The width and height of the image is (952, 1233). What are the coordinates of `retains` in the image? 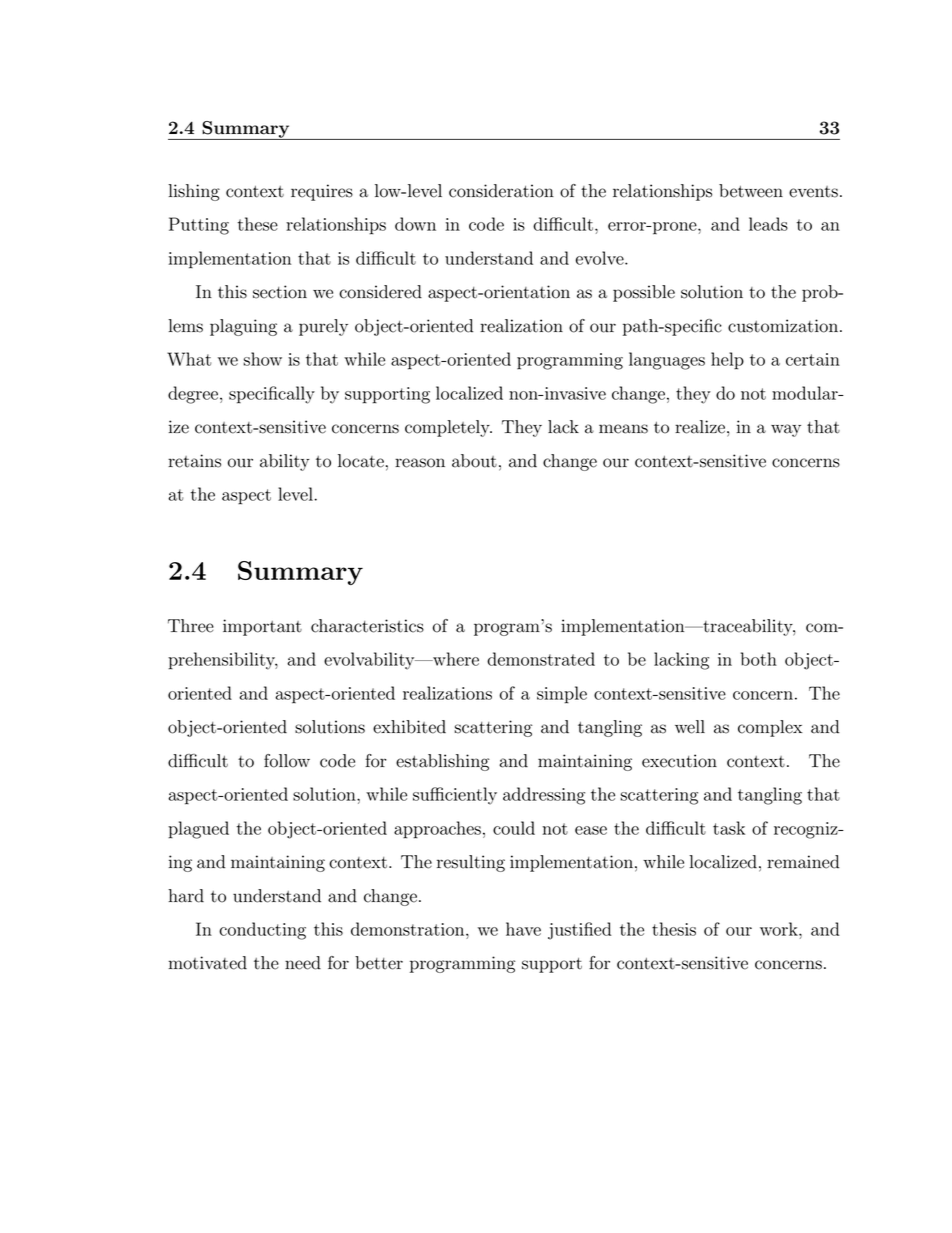 It's located at (194, 461).
